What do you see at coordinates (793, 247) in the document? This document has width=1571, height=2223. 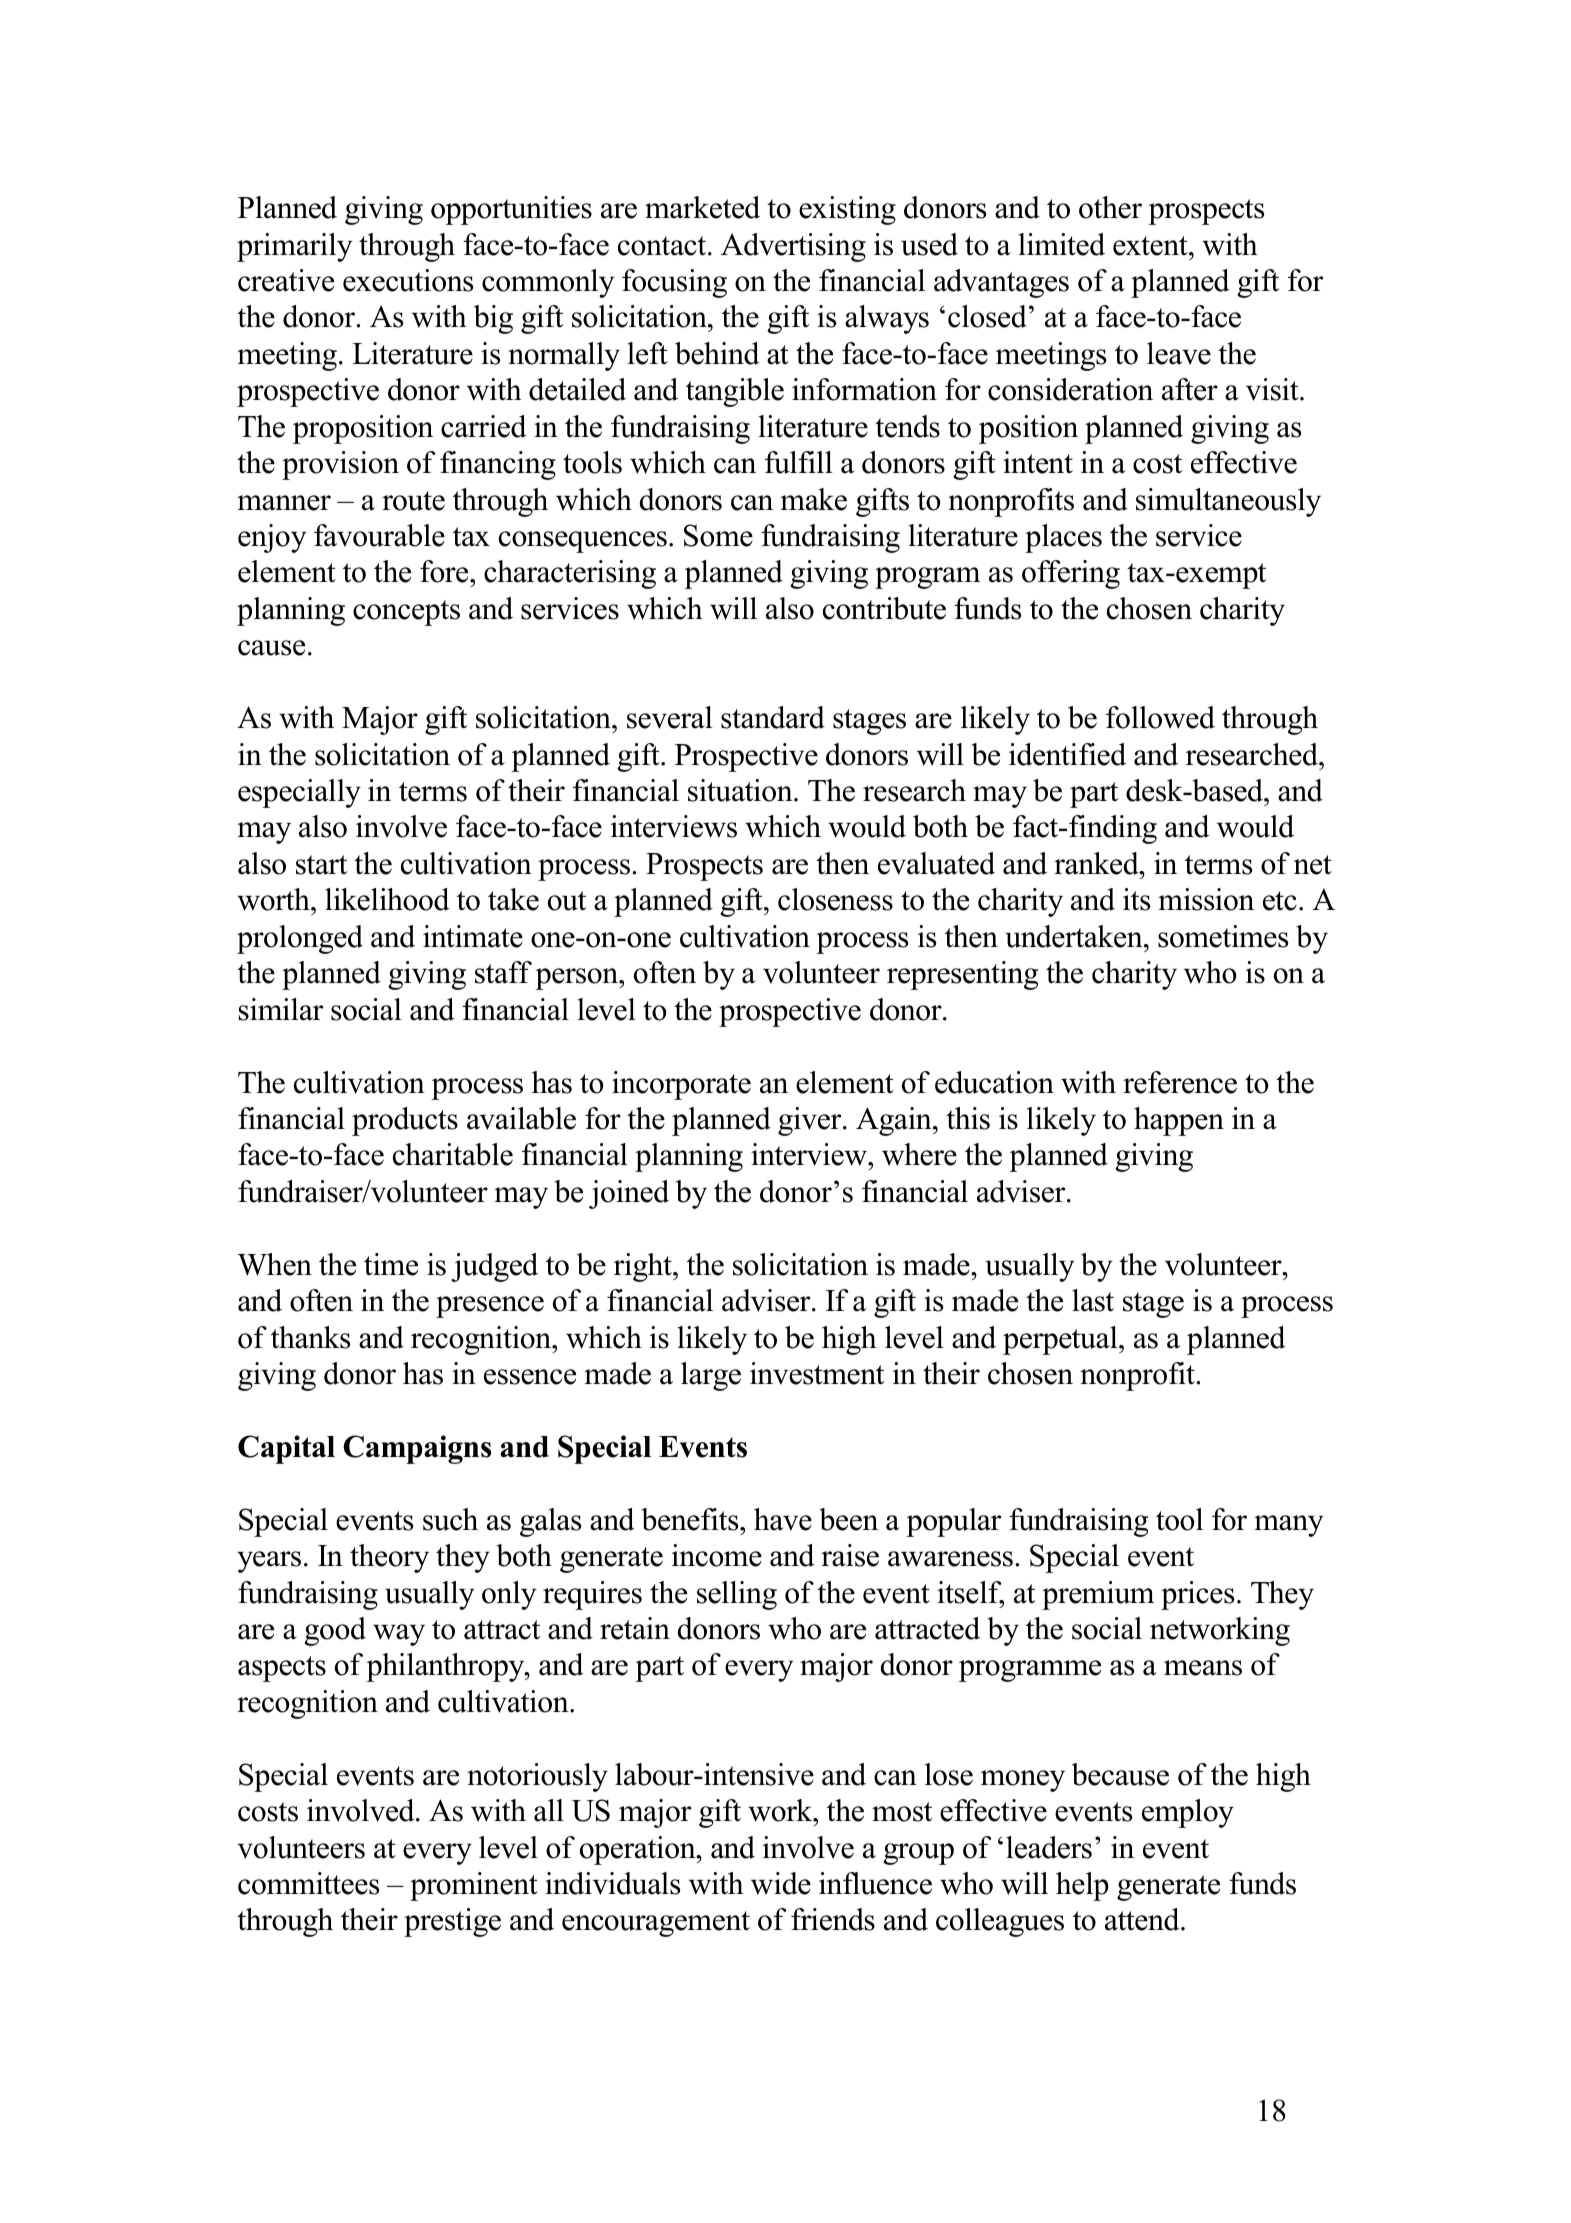 I see `Advertising` at bounding box center [793, 247].
